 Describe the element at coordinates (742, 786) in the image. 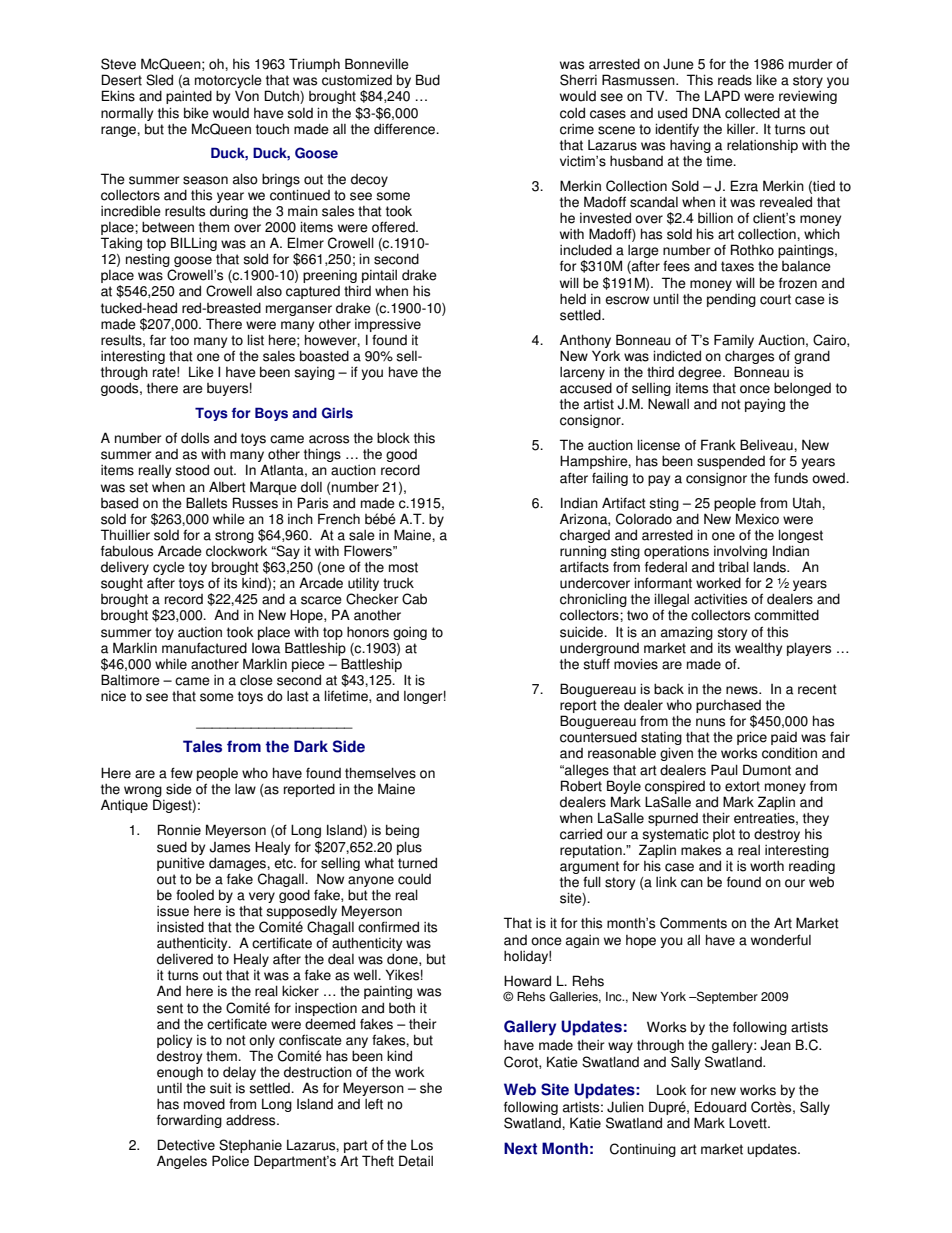

I see `extort` at that location.
